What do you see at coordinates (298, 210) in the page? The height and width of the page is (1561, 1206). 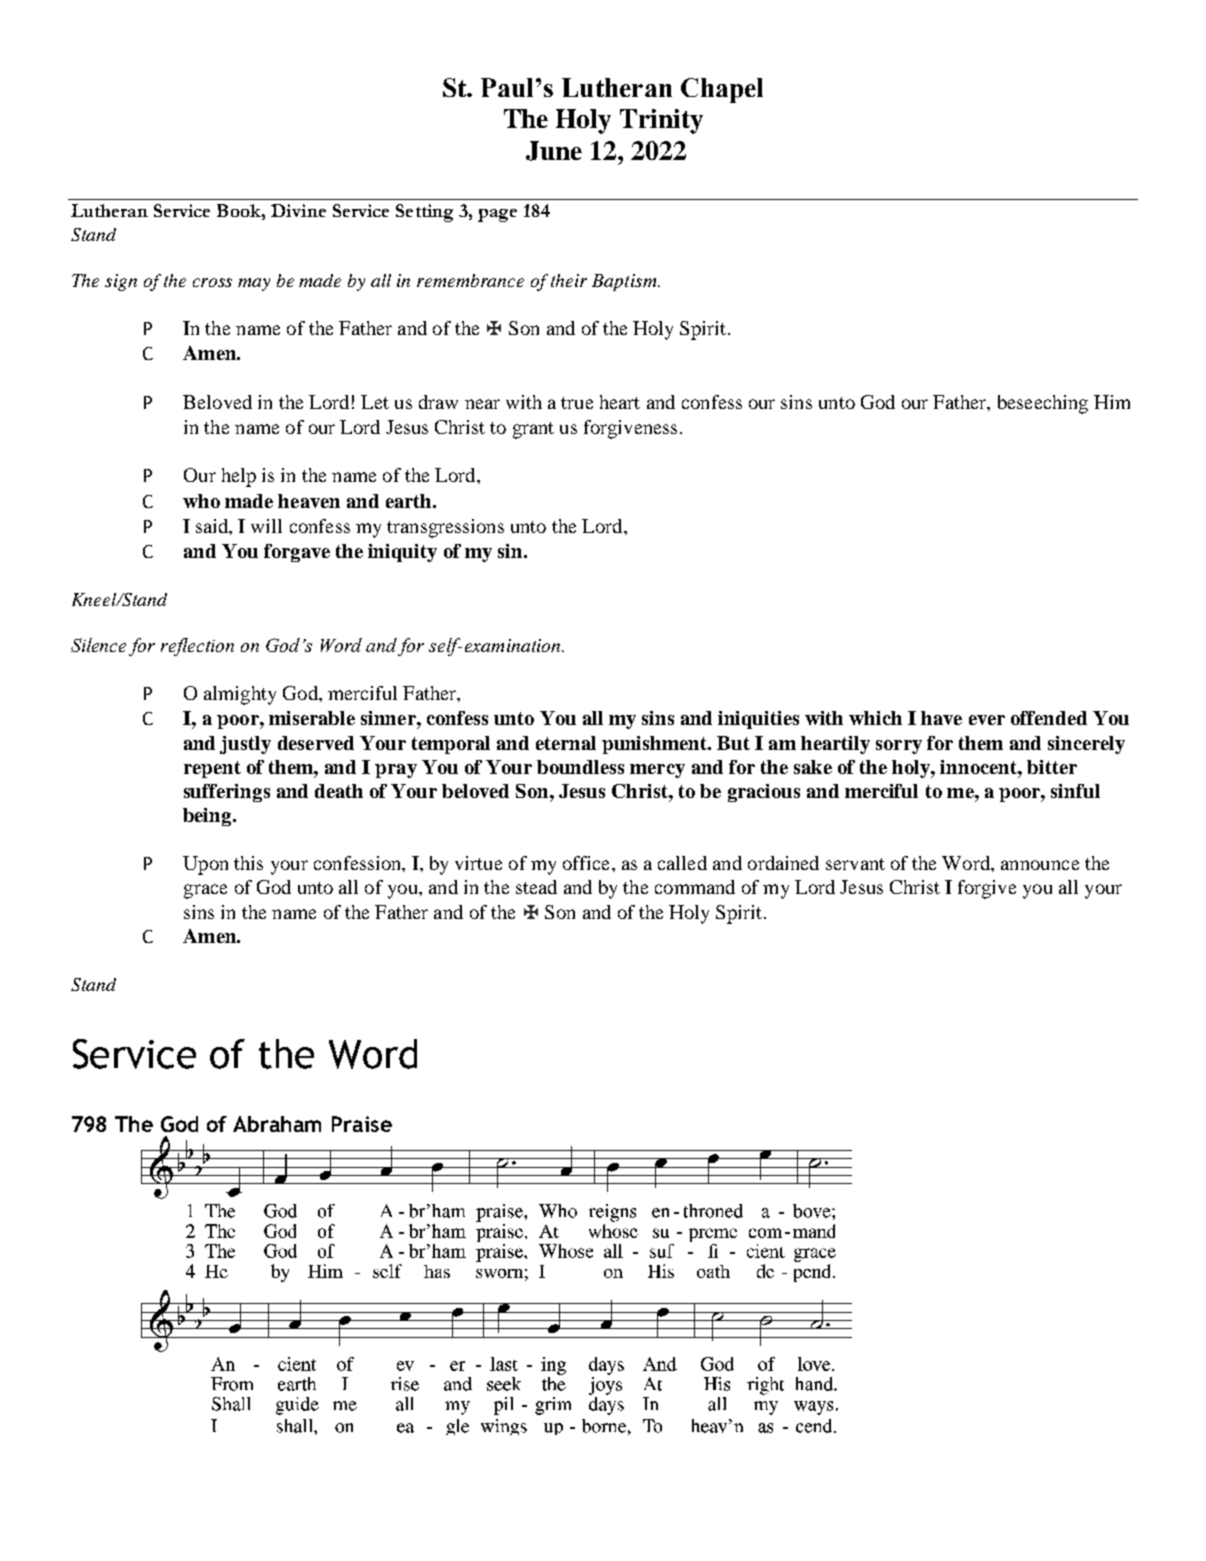 I see `Divine` at bounding box center [298, 210].
